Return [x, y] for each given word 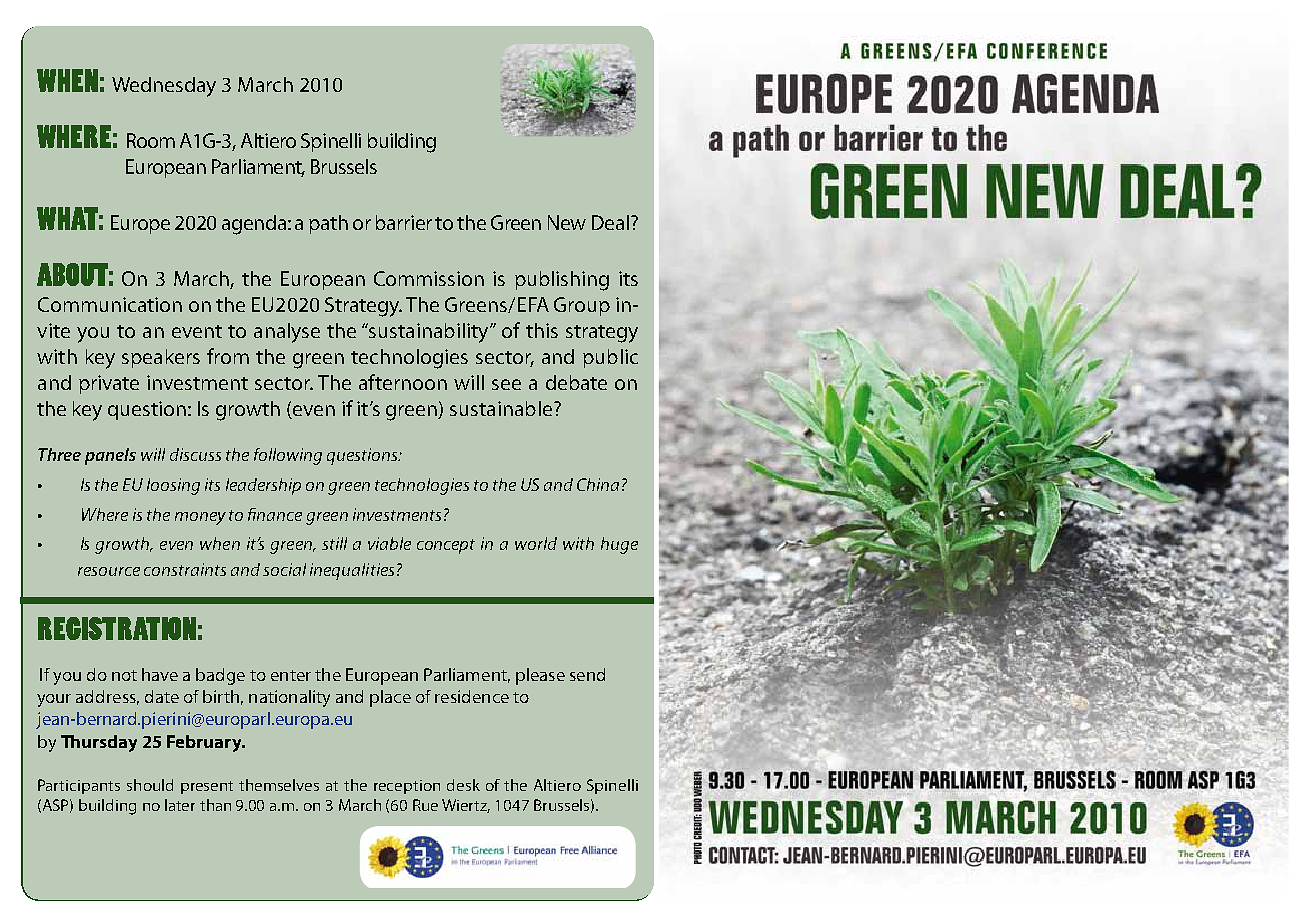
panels [110, 456]
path [328, 224]
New [567, 222]
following [288, 456]
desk [463, 785]
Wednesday [164, 87]
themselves [279, 785]
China [598, 484]
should [150, 785]
